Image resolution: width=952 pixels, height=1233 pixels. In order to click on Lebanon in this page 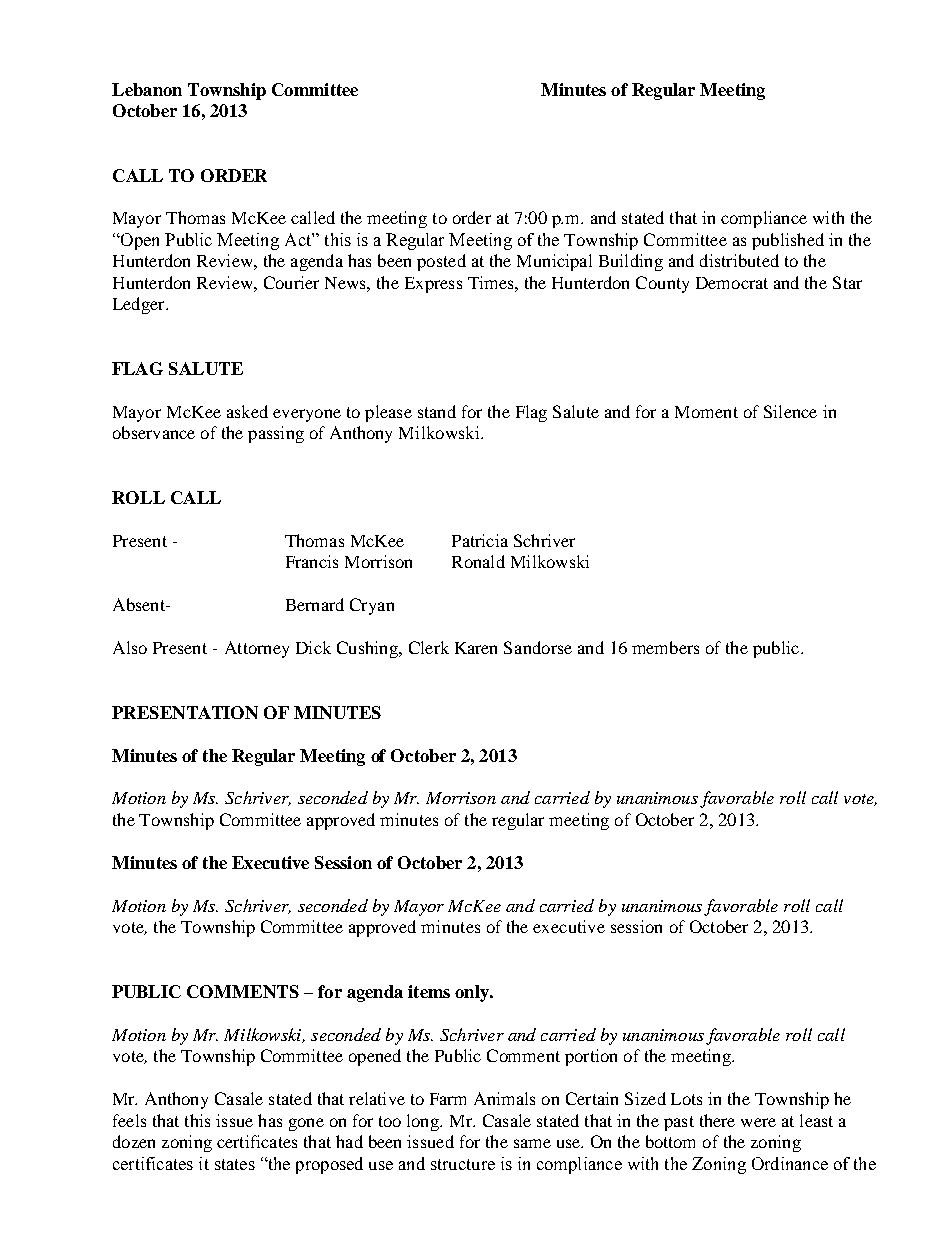, I will do `click(147, 89)`.
